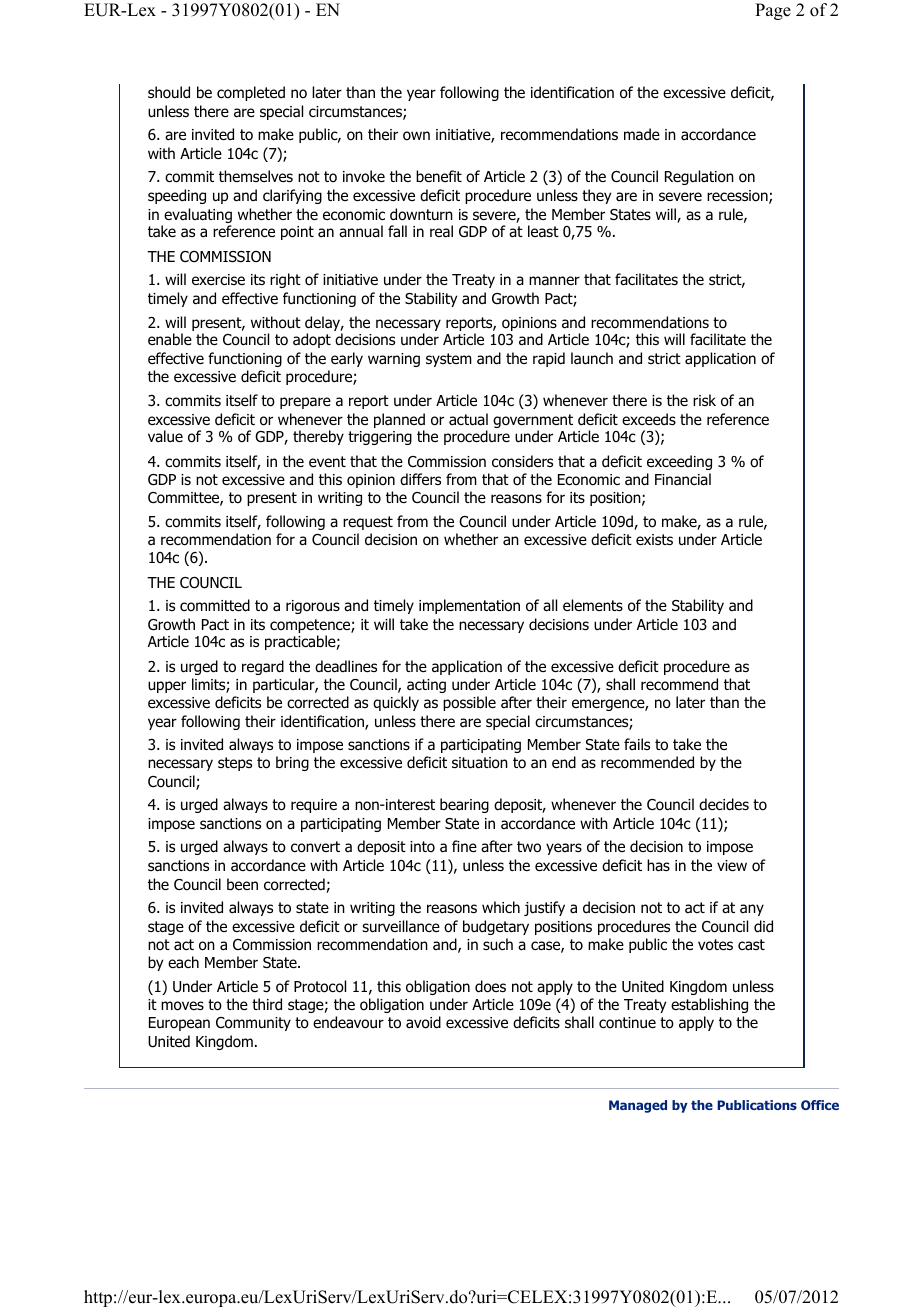  What do you see at coordinates (724, 804) in the document?
I see `decides` at bounding box center [724, 804].
